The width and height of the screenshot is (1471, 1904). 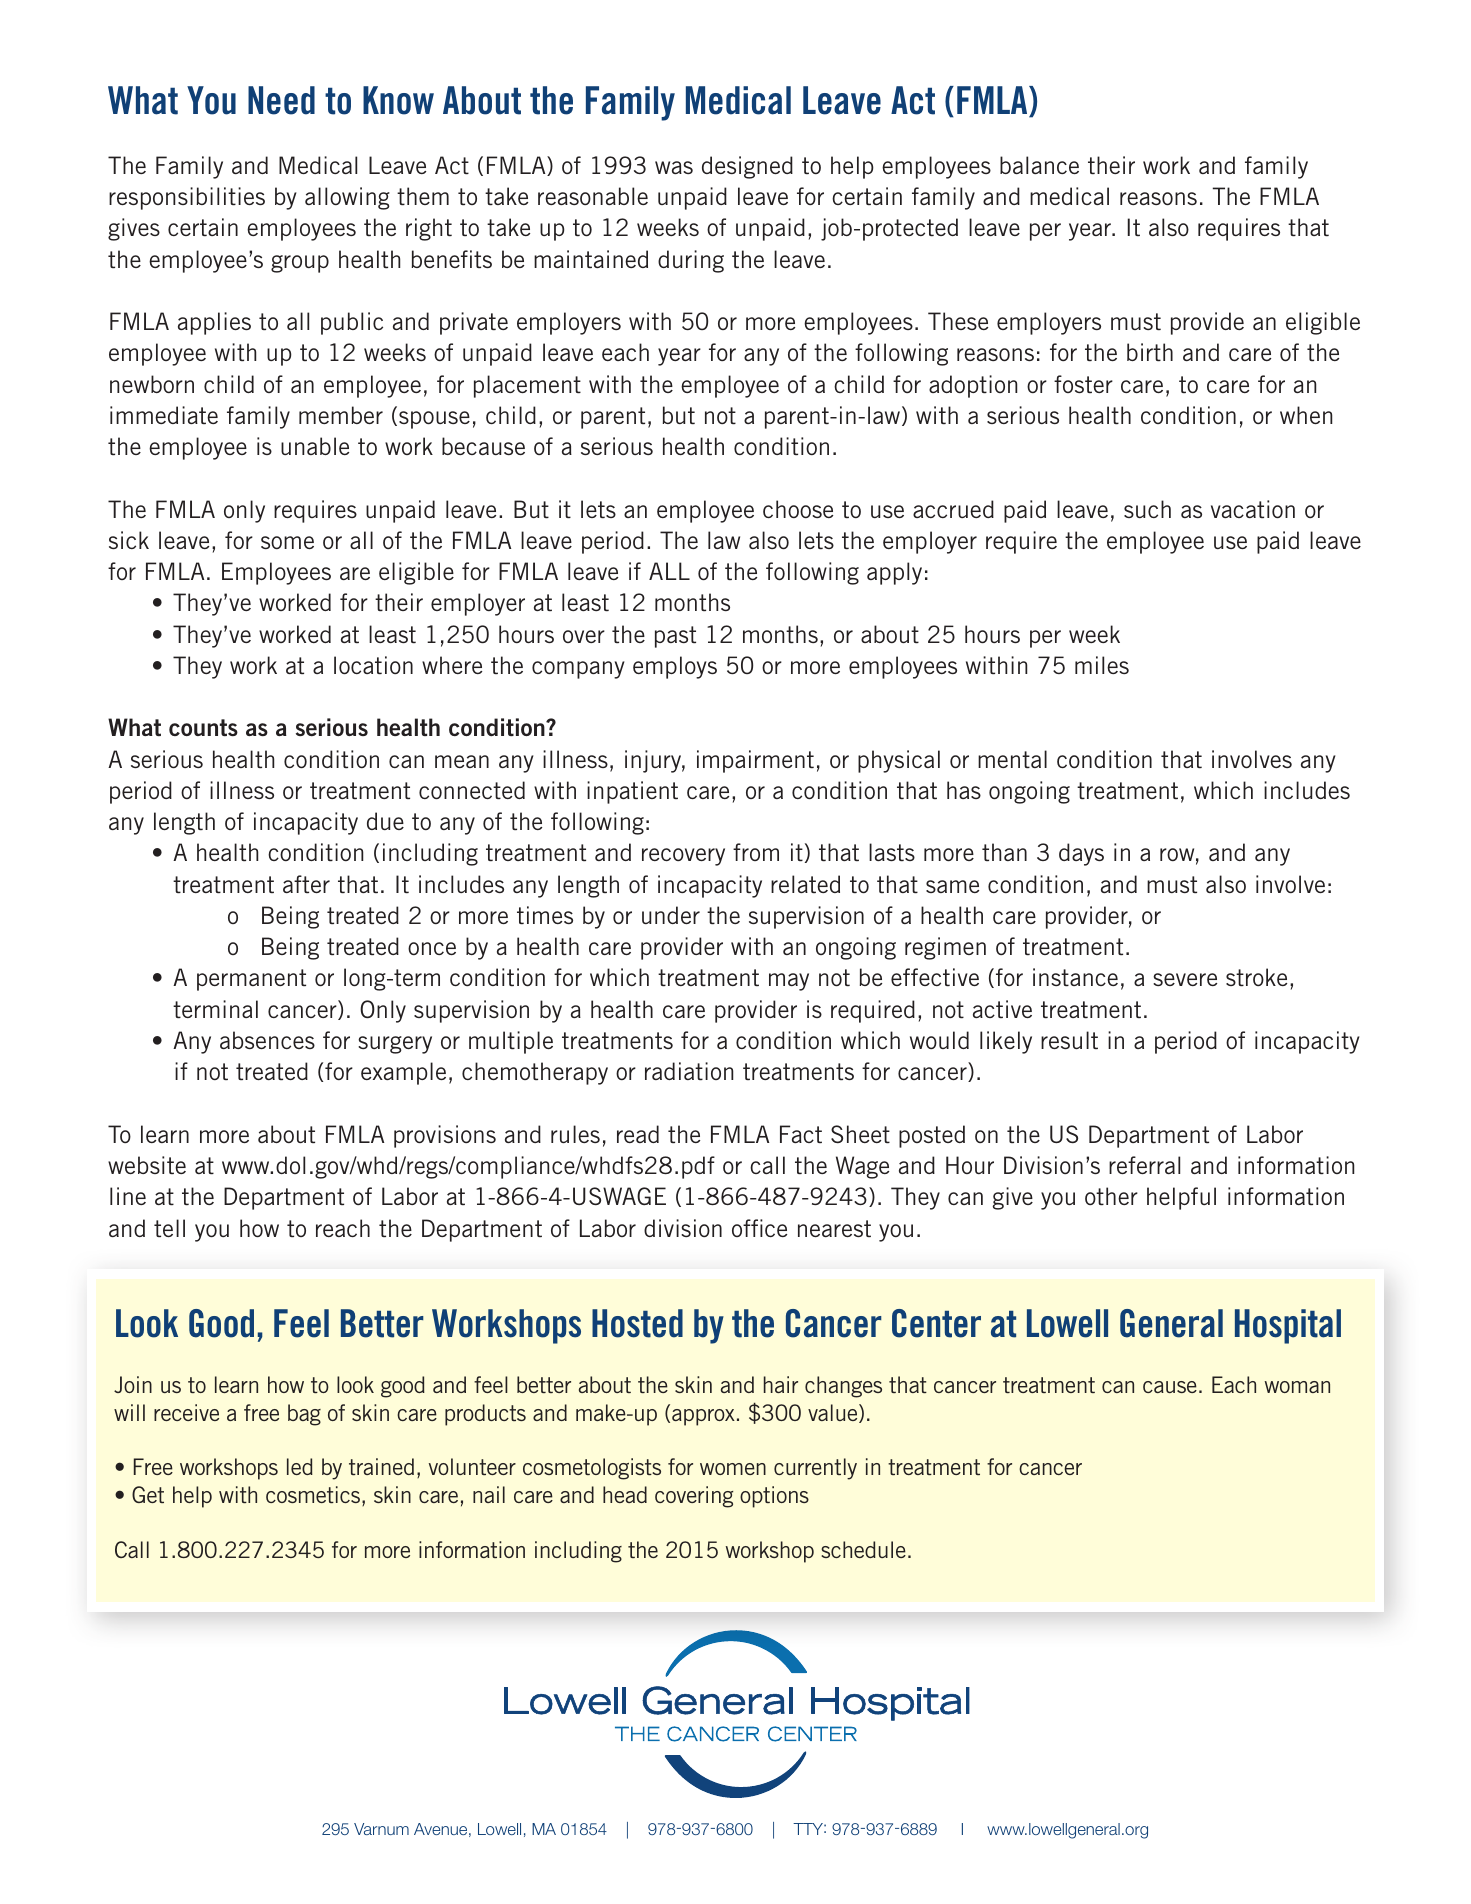 What do you see at coordinates (774, 1497) in the screenshot?
I see `options` at bounding box center [774, 1497].
